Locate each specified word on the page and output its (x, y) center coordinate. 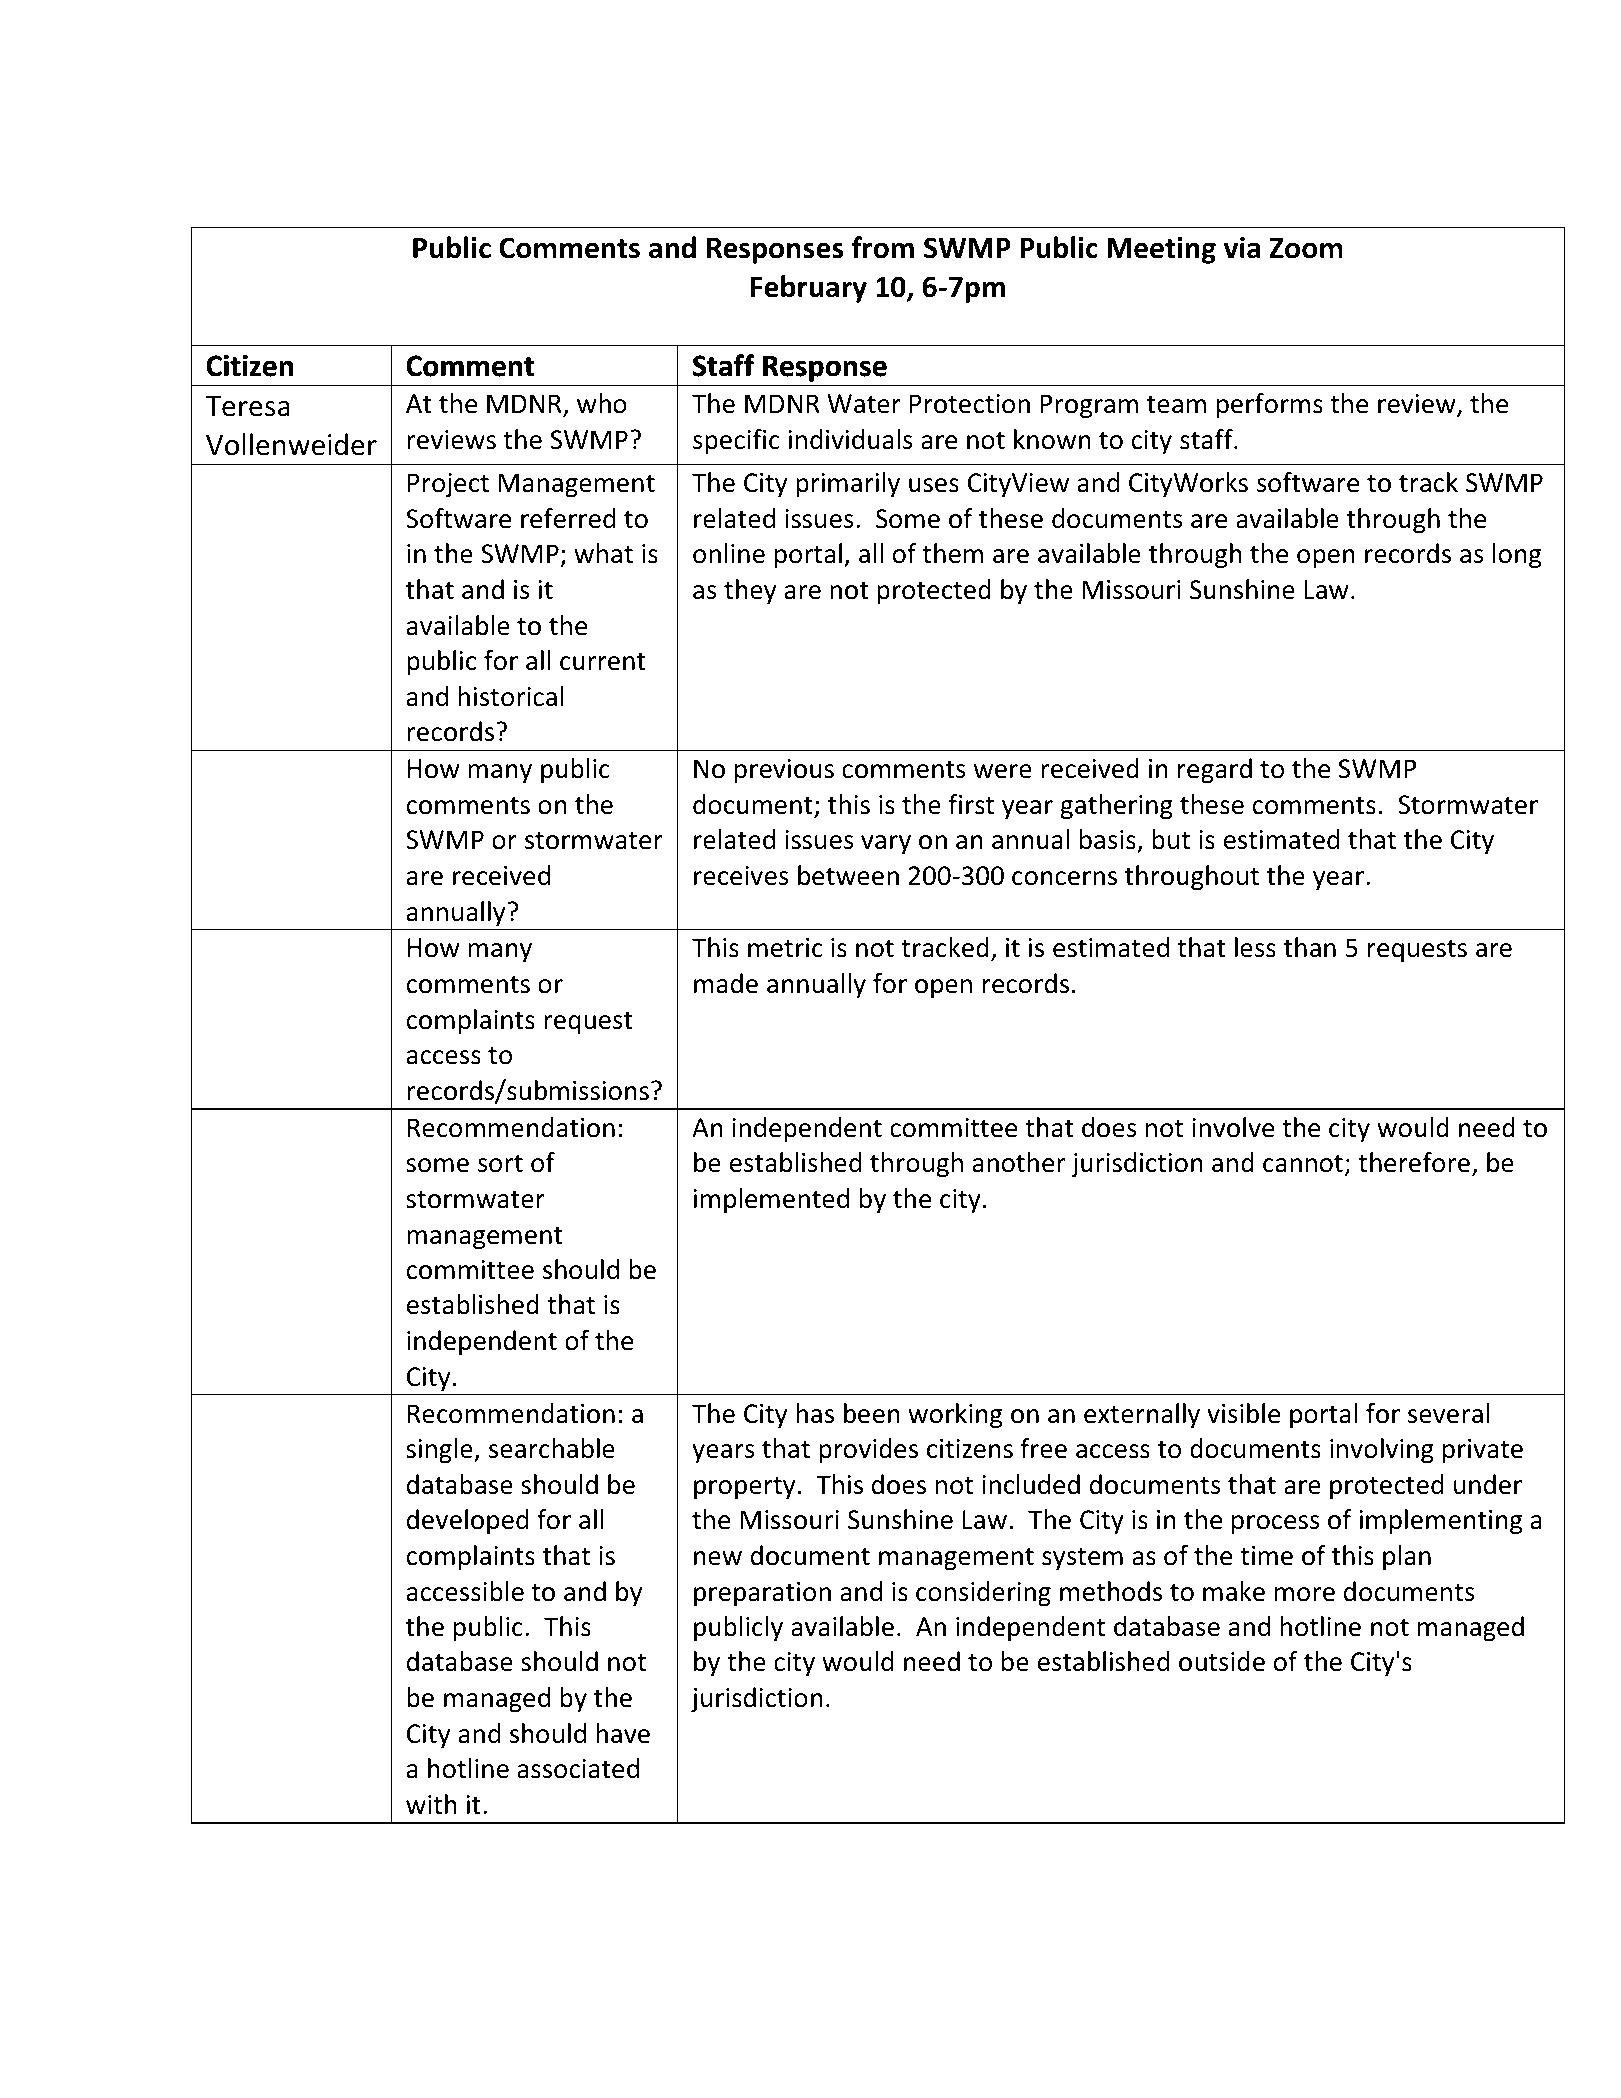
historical (511, 696)
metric (785, 948)
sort (500, 1164)
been (872, 1413)
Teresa (247, 406)
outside (1222, 1661)
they (750, 591)
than (1310, 947)
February (809, 289)
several (1449, 1413)
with (431, 1804)
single (440, 1451)
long (1517, 556)
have (623, 1733)
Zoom (1306, 248)
